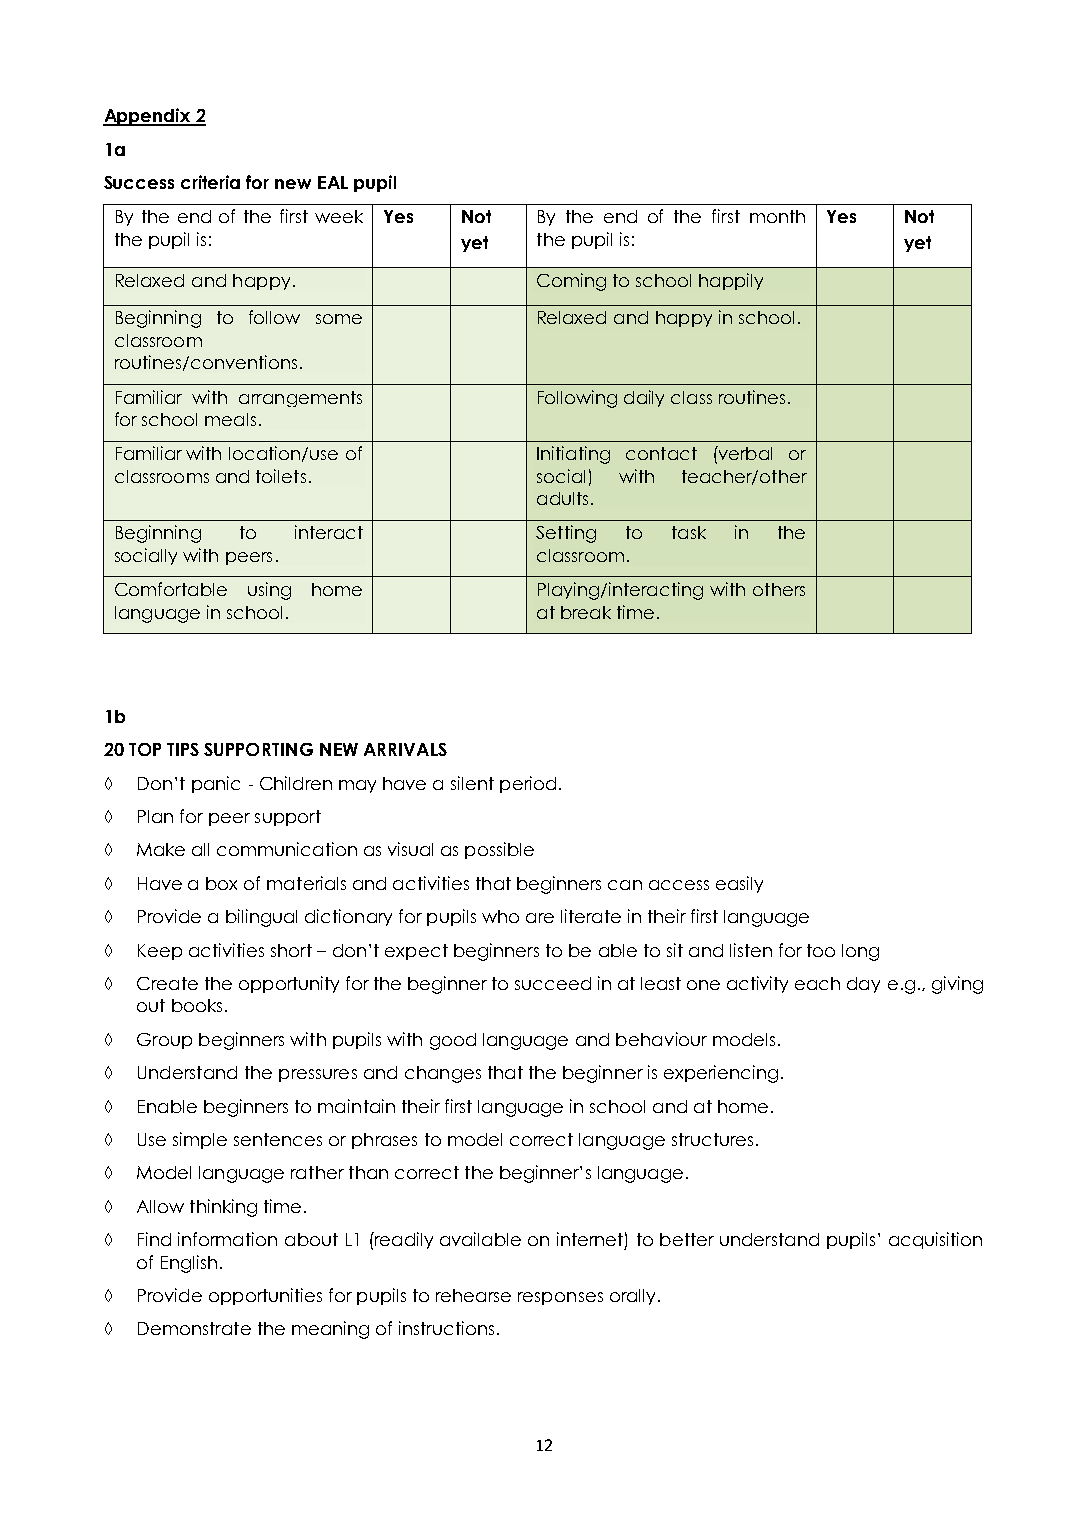  I want to click on easily, so click(739, 884).
